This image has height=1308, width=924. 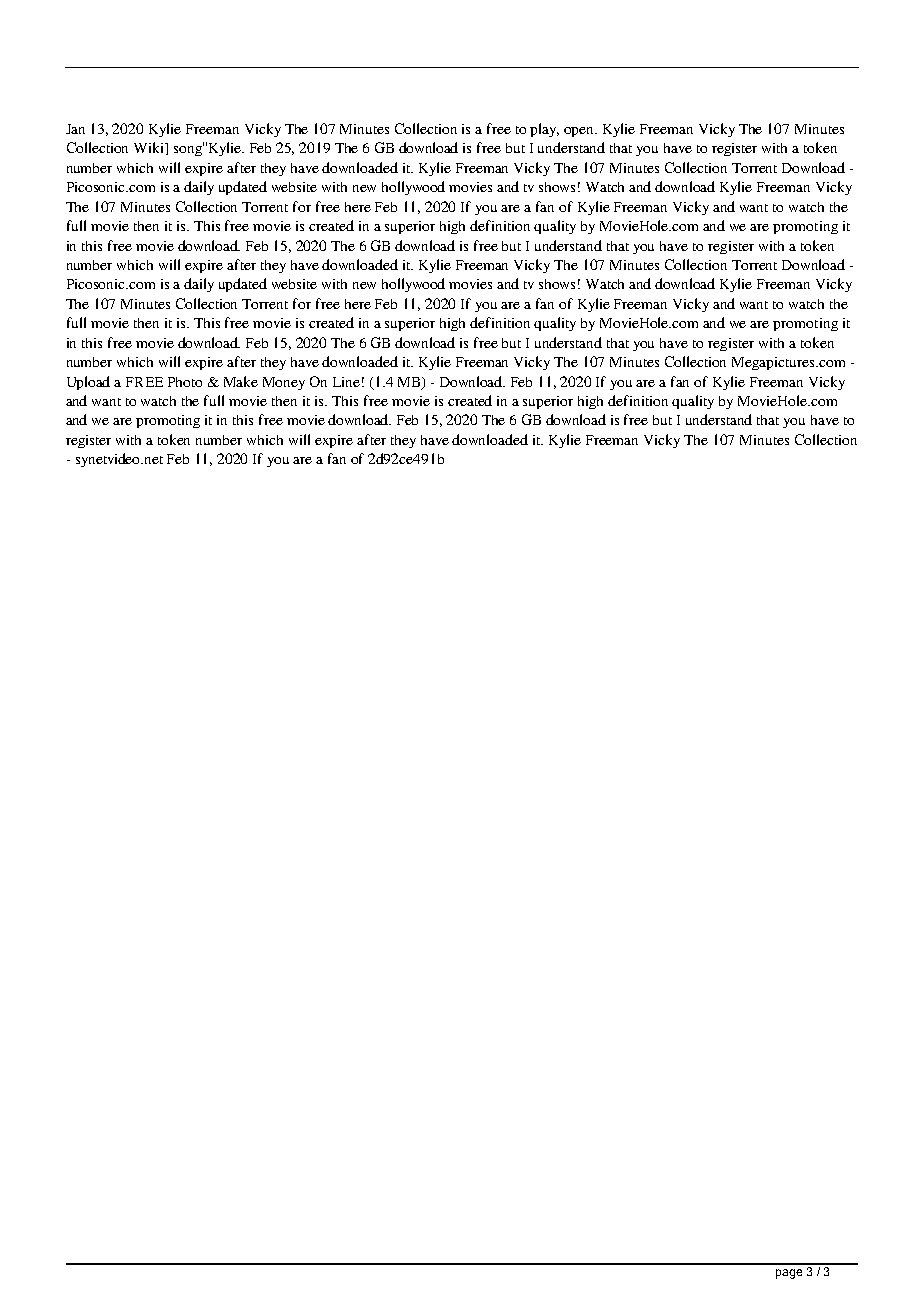 I want to click on page, so click(x=789, y=1274).
